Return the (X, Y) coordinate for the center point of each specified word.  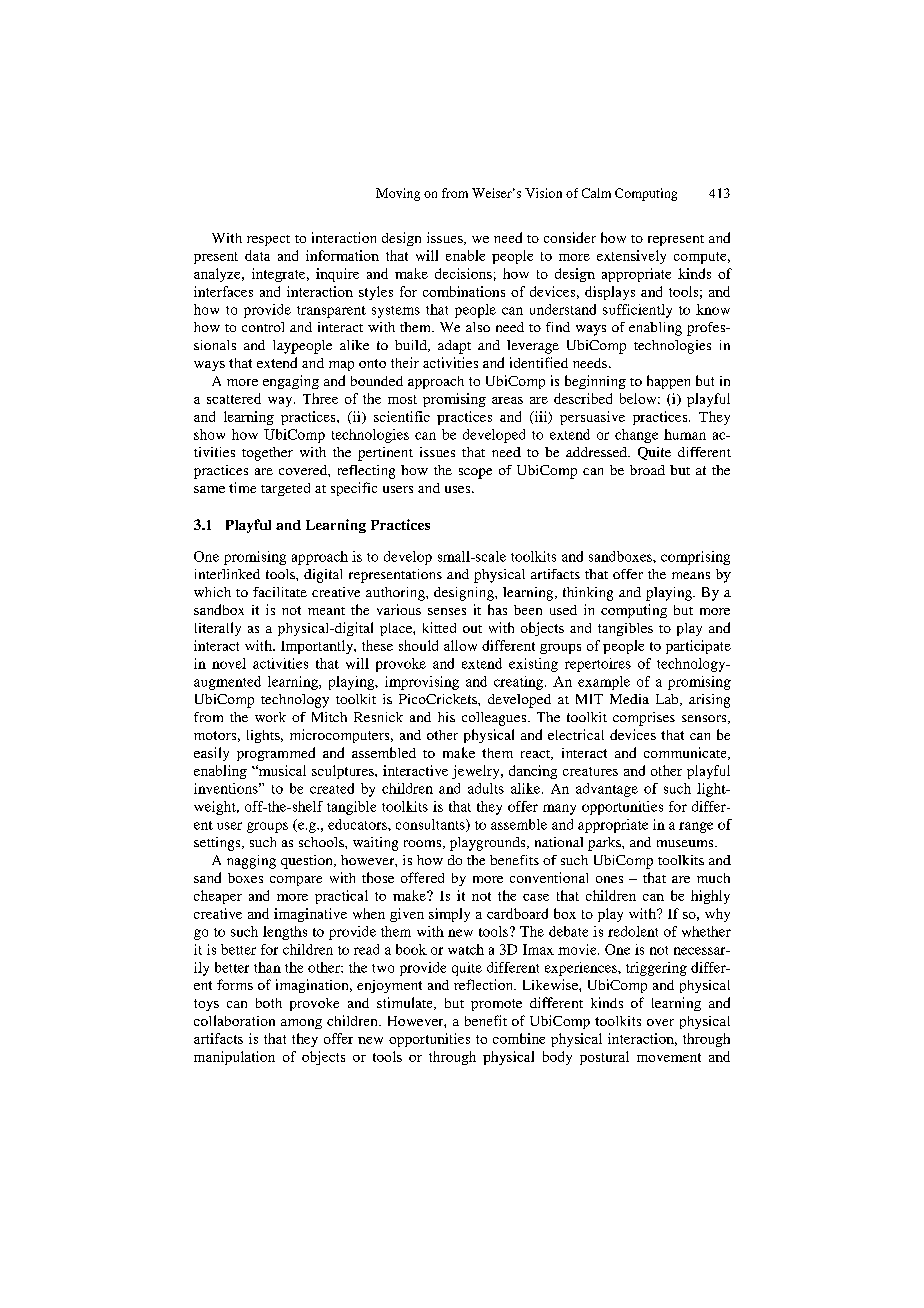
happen (668, 382)
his (446, 717)
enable (465, 255)
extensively (631, 257)
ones (609, 879)
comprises (644, 719)
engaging (291, 382)
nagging (251, 862)
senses (447, 611)
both (269, 1003)
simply (449, 915)
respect (268, 240)
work (270, 717)
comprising (695, 558)
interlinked (227, 574)
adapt (454, 347)
